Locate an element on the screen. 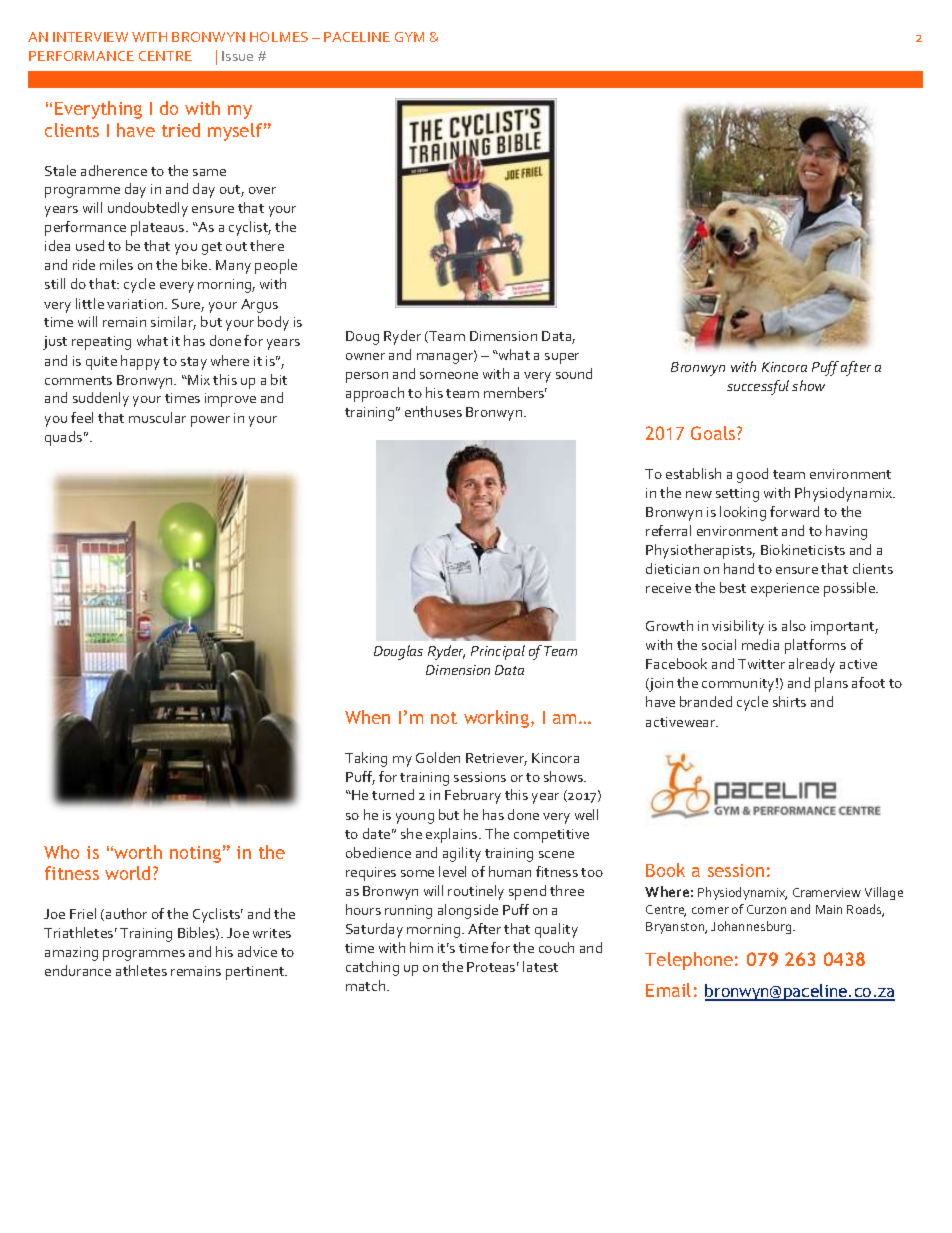  him is located at coordinates (421, 947).
